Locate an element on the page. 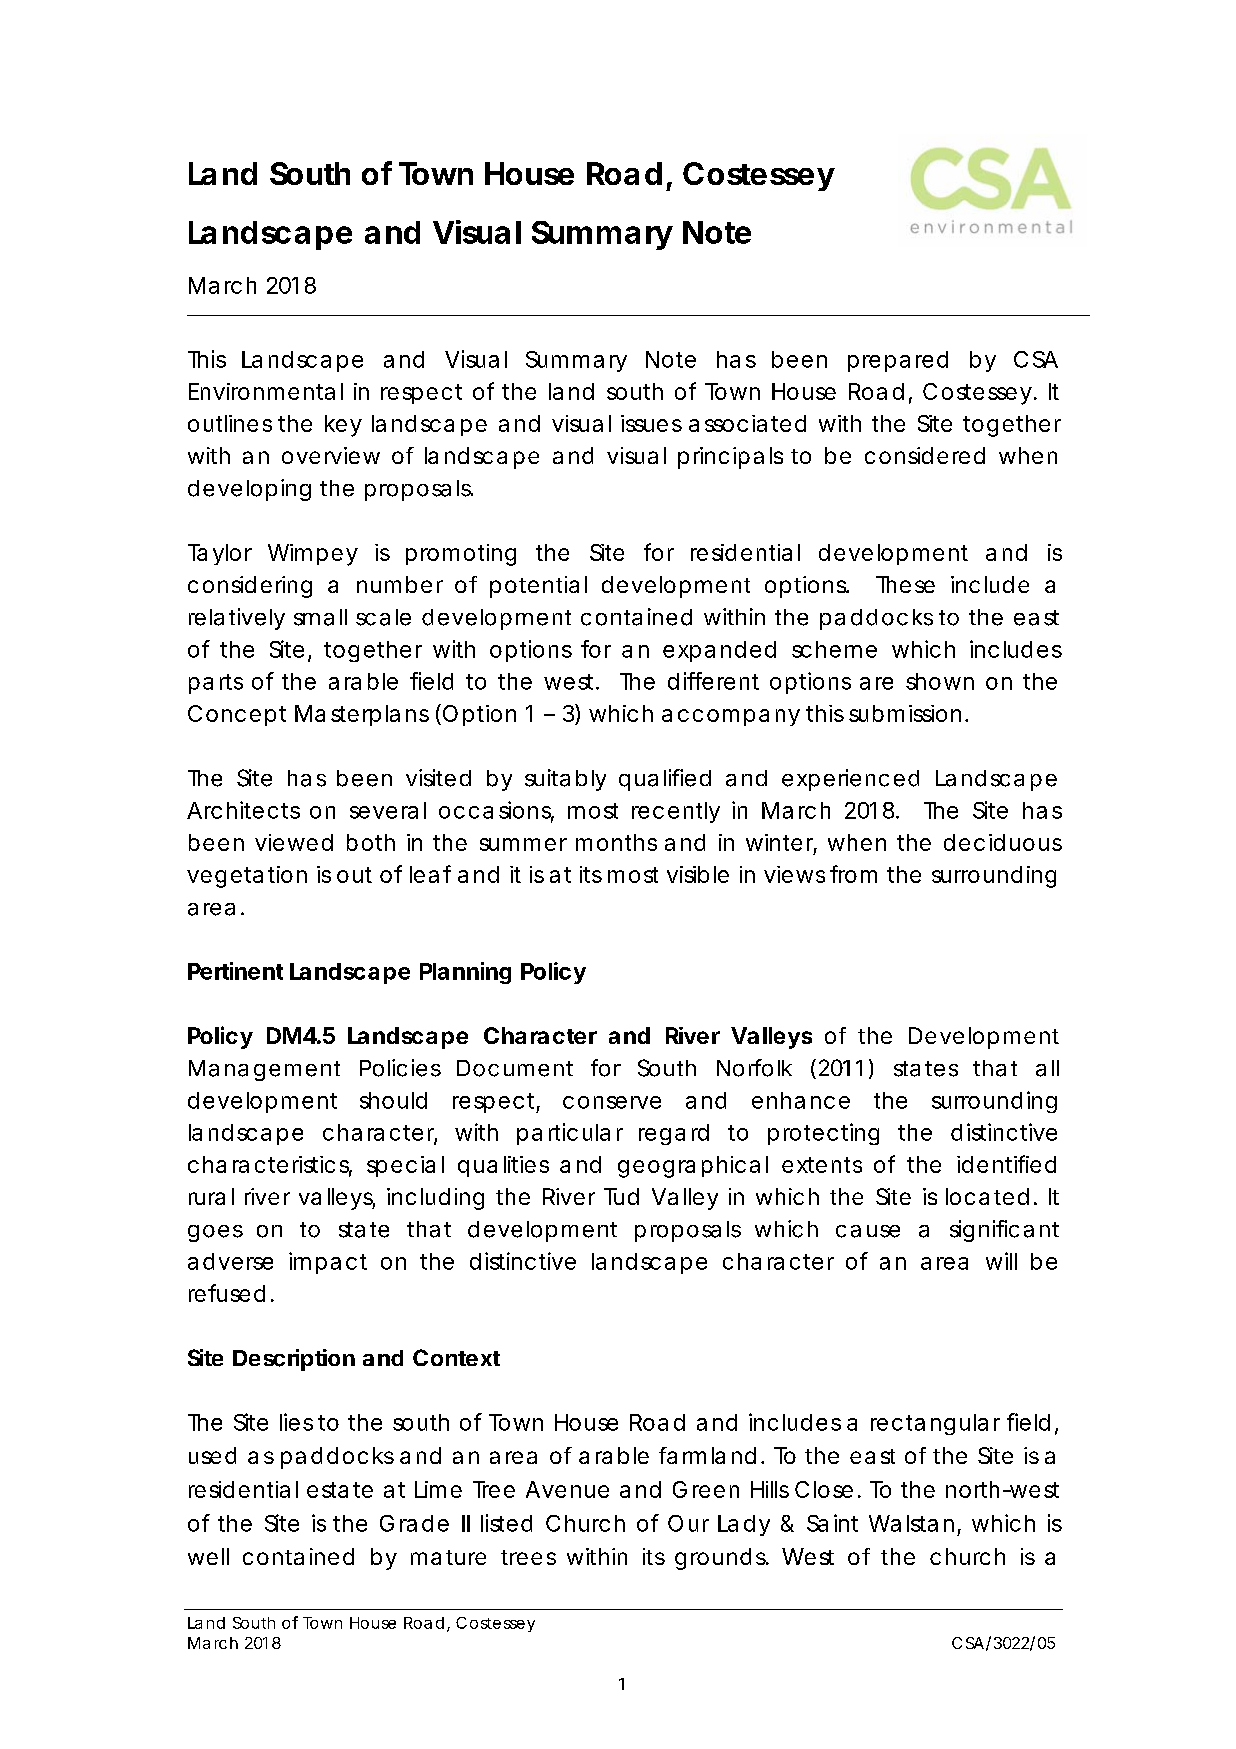 This image has height=1749, width=1236. suitably is located at coordinates (565, 780).
